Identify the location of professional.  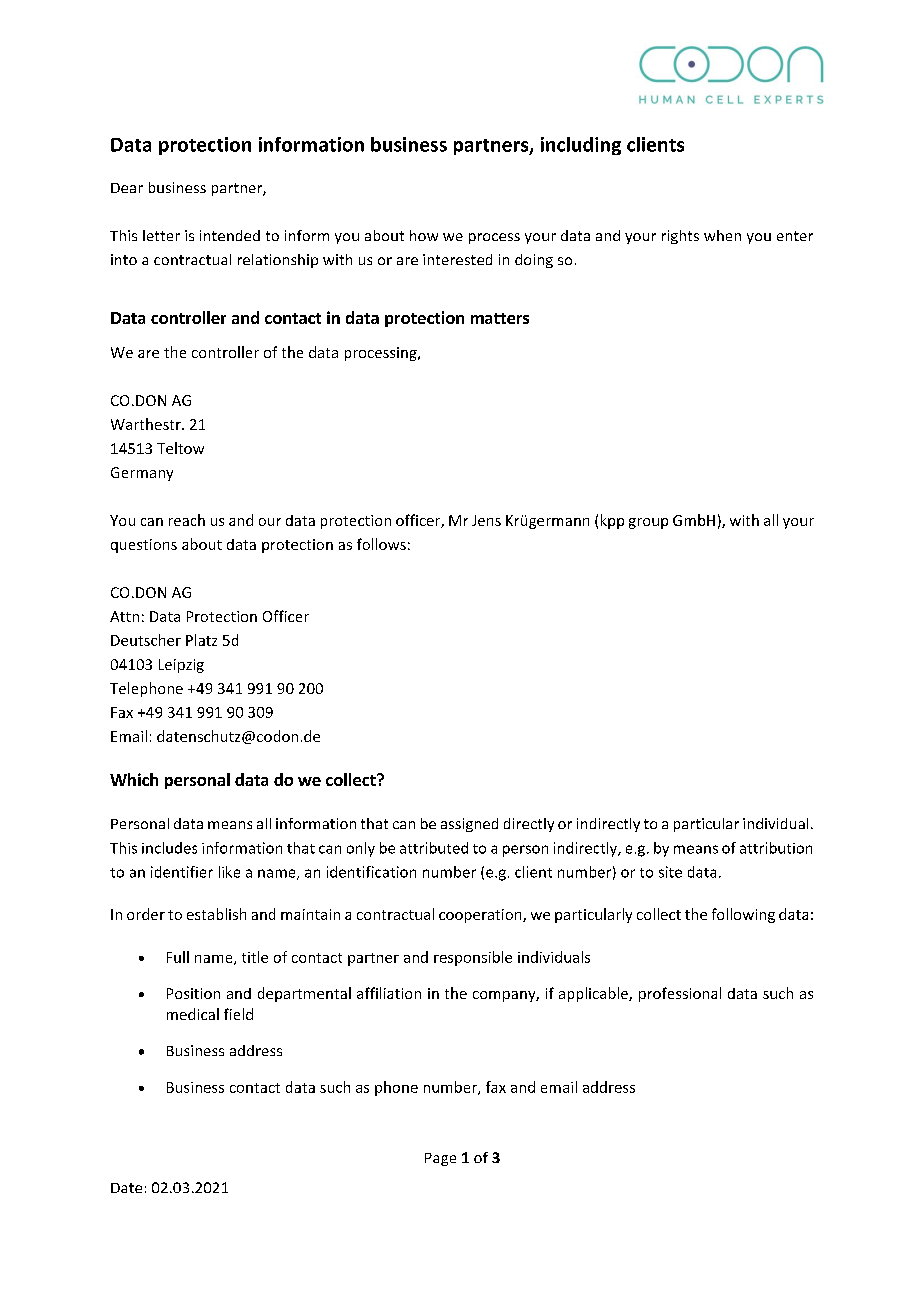
(680, 994).
